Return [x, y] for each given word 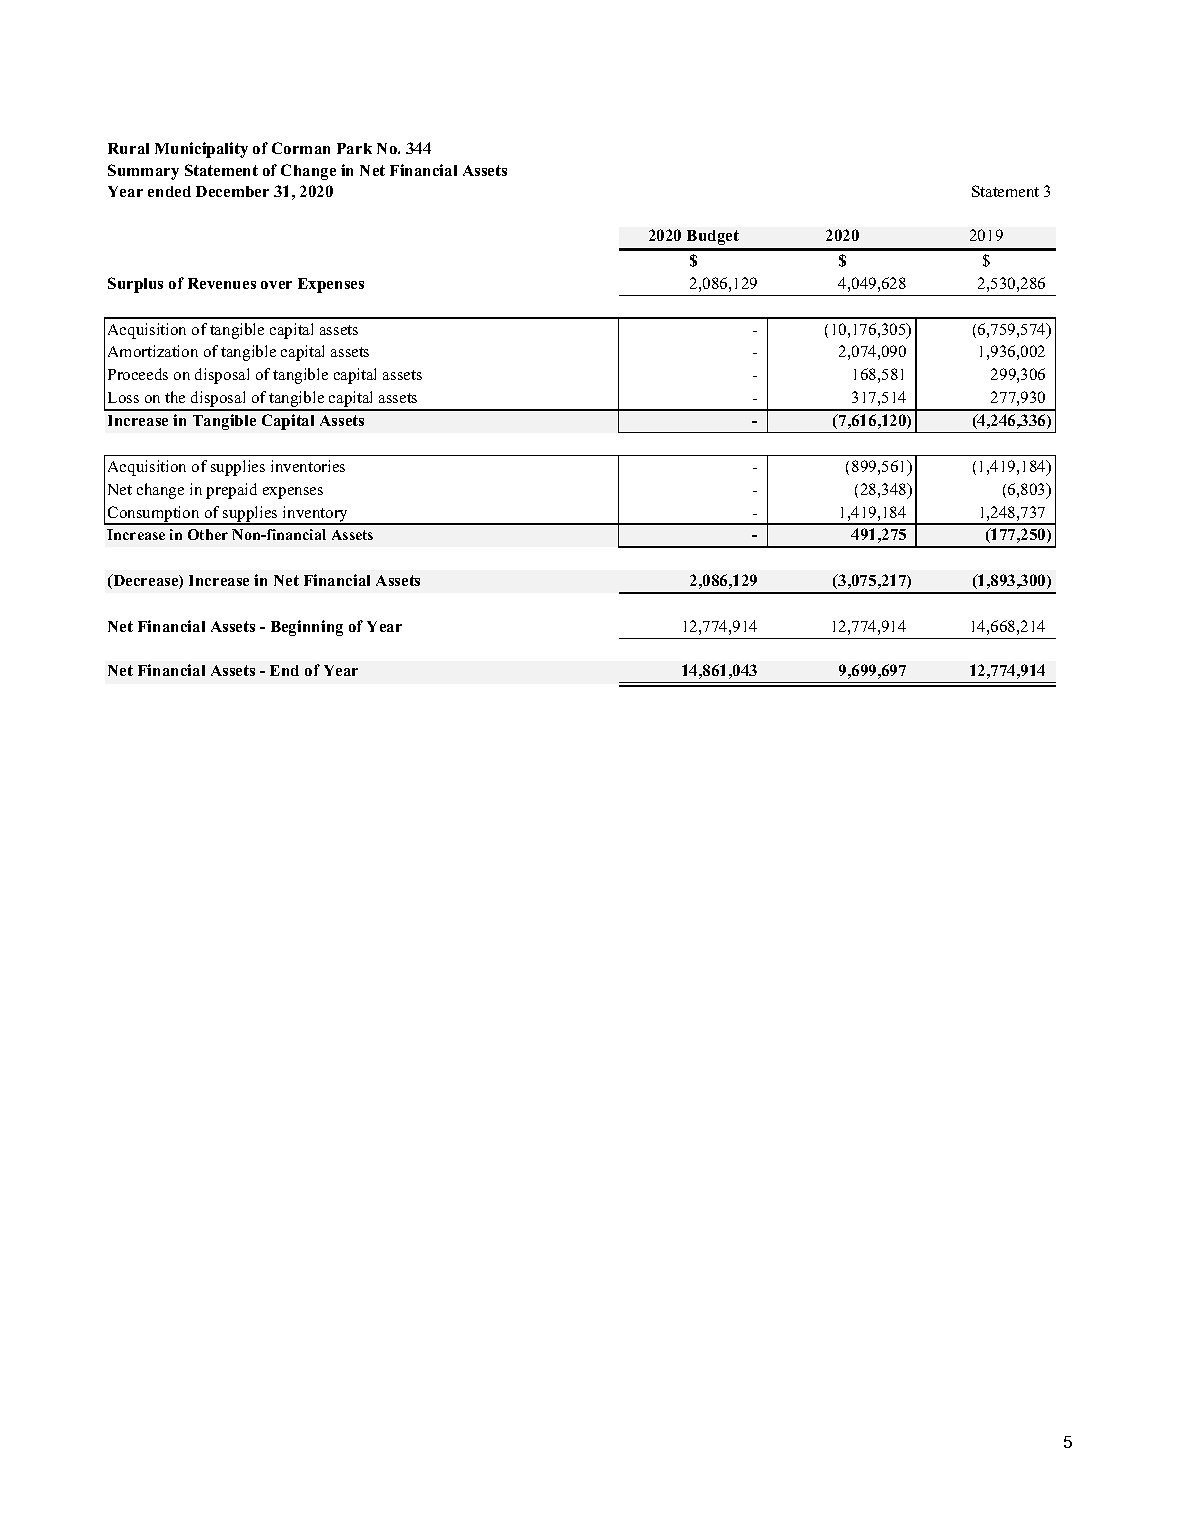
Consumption [154, 515]
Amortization [153, 351]
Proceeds [138, 374]
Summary [143, 172]
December [232, 191]
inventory [316, 515]
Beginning [307, 628]
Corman [301, 148]
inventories [308, 466]
